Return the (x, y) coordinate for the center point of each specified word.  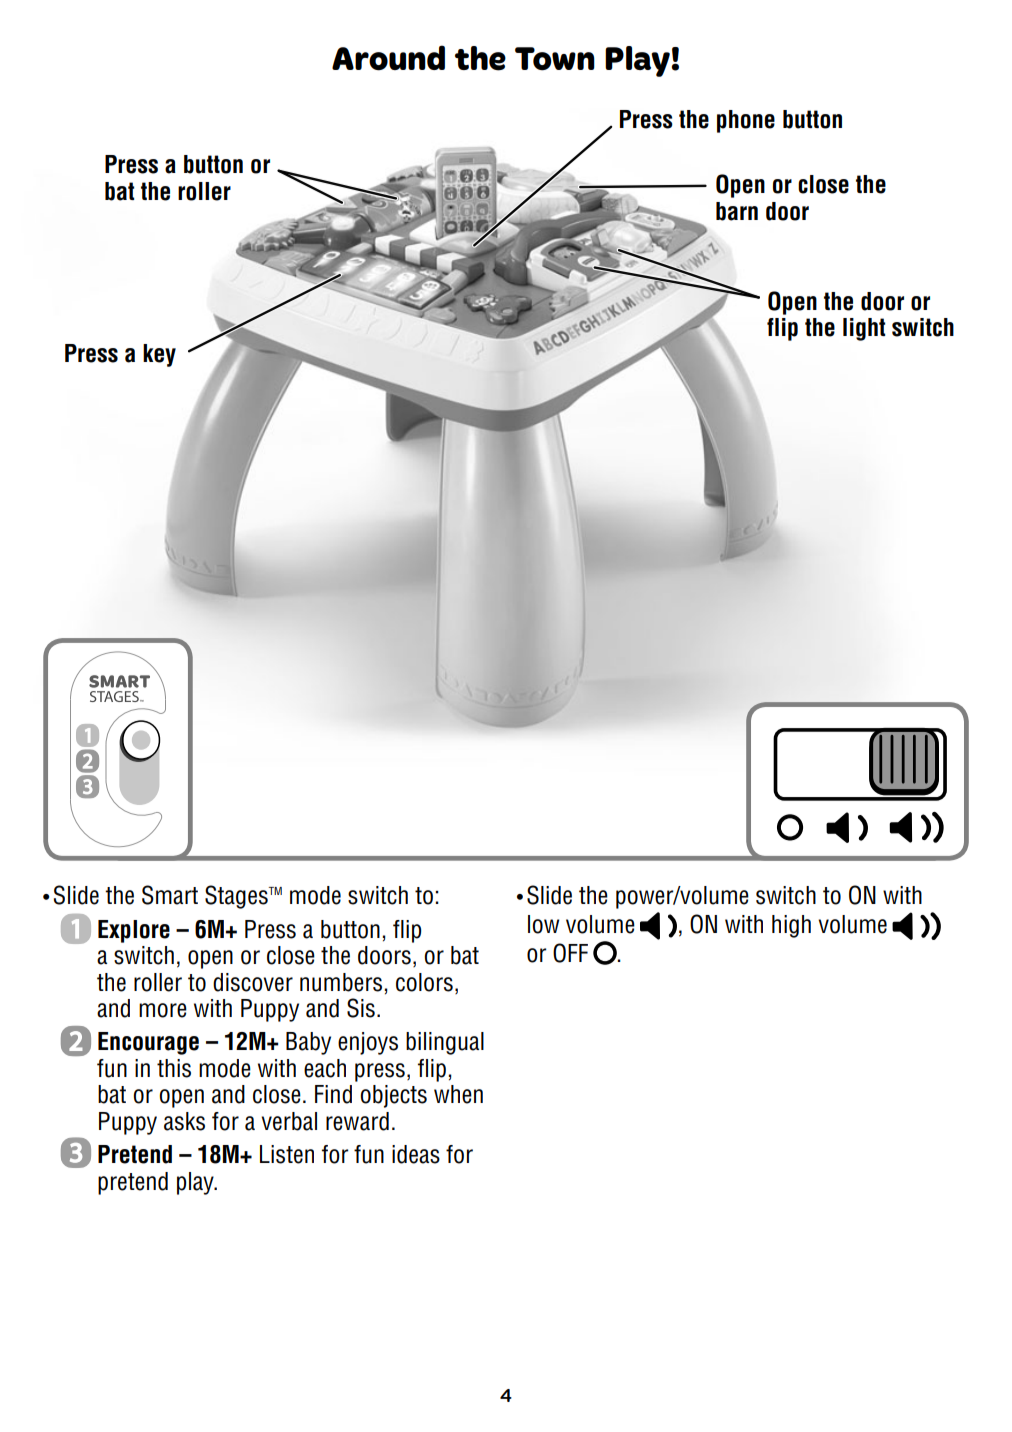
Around (388, 58)
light (864, 329)
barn (737, 211)
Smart (170, 895)
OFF (570, 953)
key (159, 355)
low (543, 924)
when (458, 1094)
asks (184, 1121)
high (791, 926)
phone (746, 121)
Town (555, 59)
